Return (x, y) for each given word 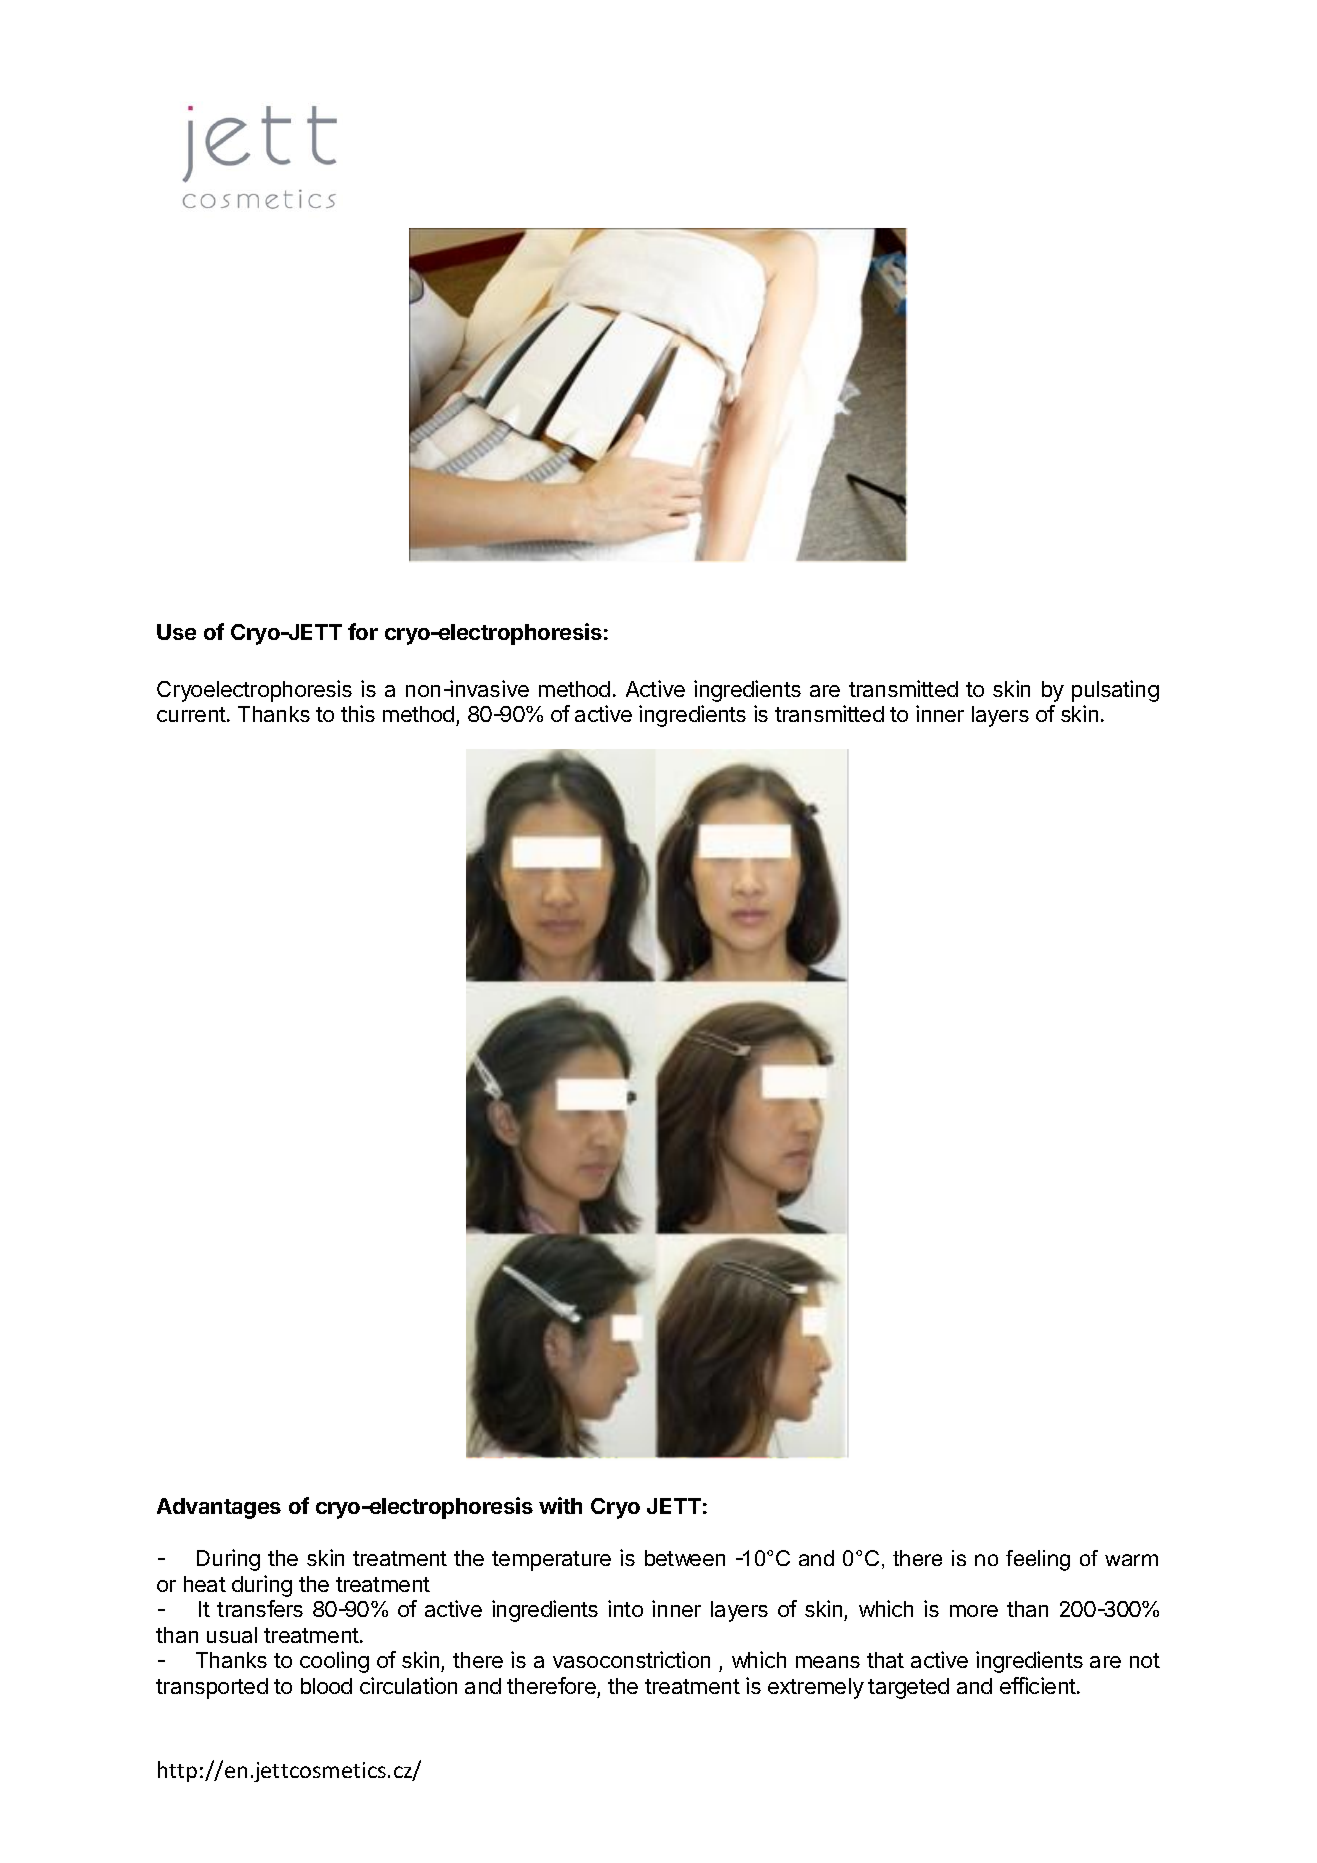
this (358, 713)
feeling (1038, 1560)
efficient (1038, 1685)
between (685, 1558)
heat (205, 1584)
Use (176, 632)
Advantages (219, 1508)
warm (1131, 1560)
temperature (551, 1561)
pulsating (1115, 691)
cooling (334, 1662)
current (191, 714)
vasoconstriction (631, 1659)
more (974, 1611)
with (560, 1505)
